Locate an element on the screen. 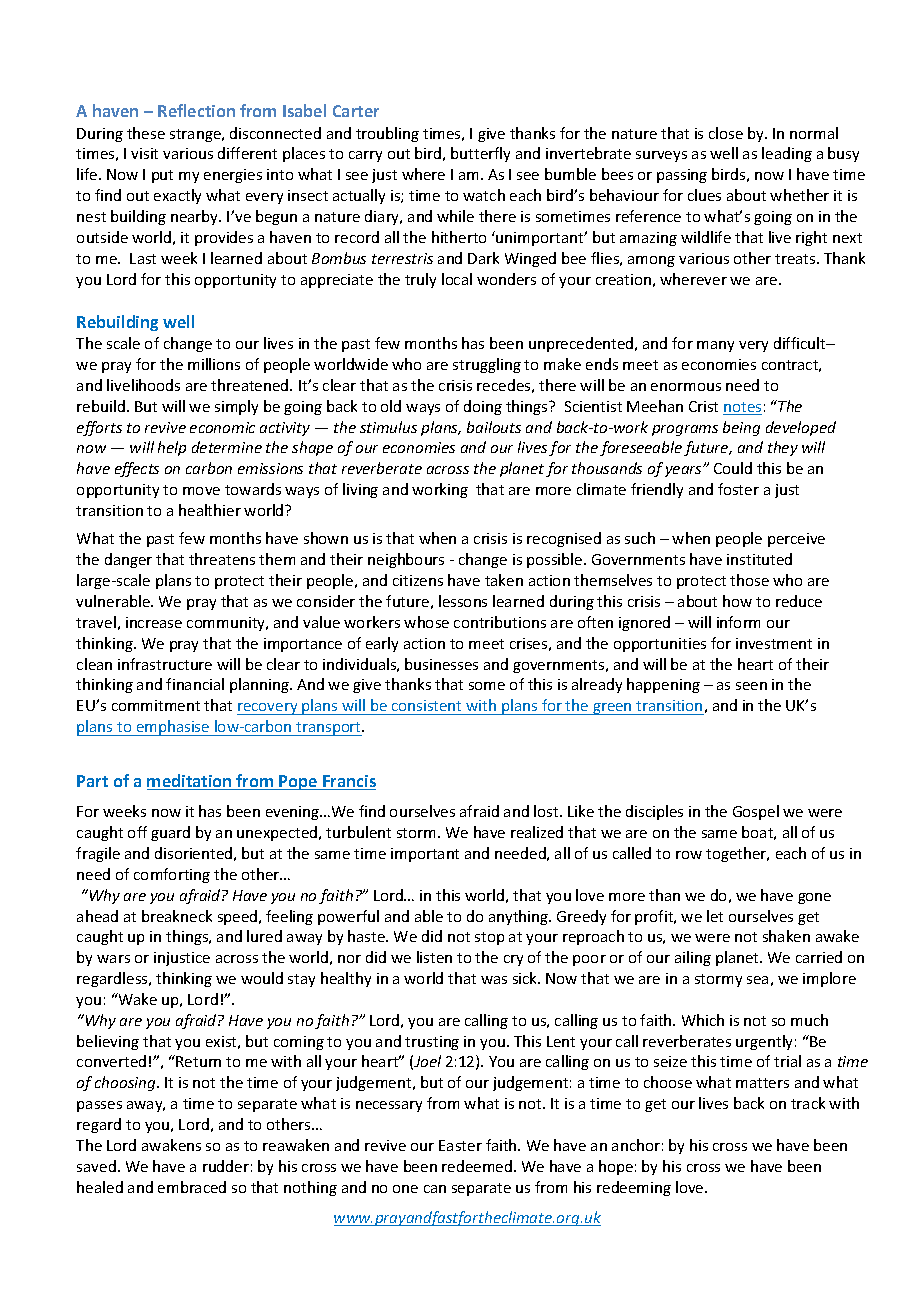  instituted is located at coordinates (759, 559).
